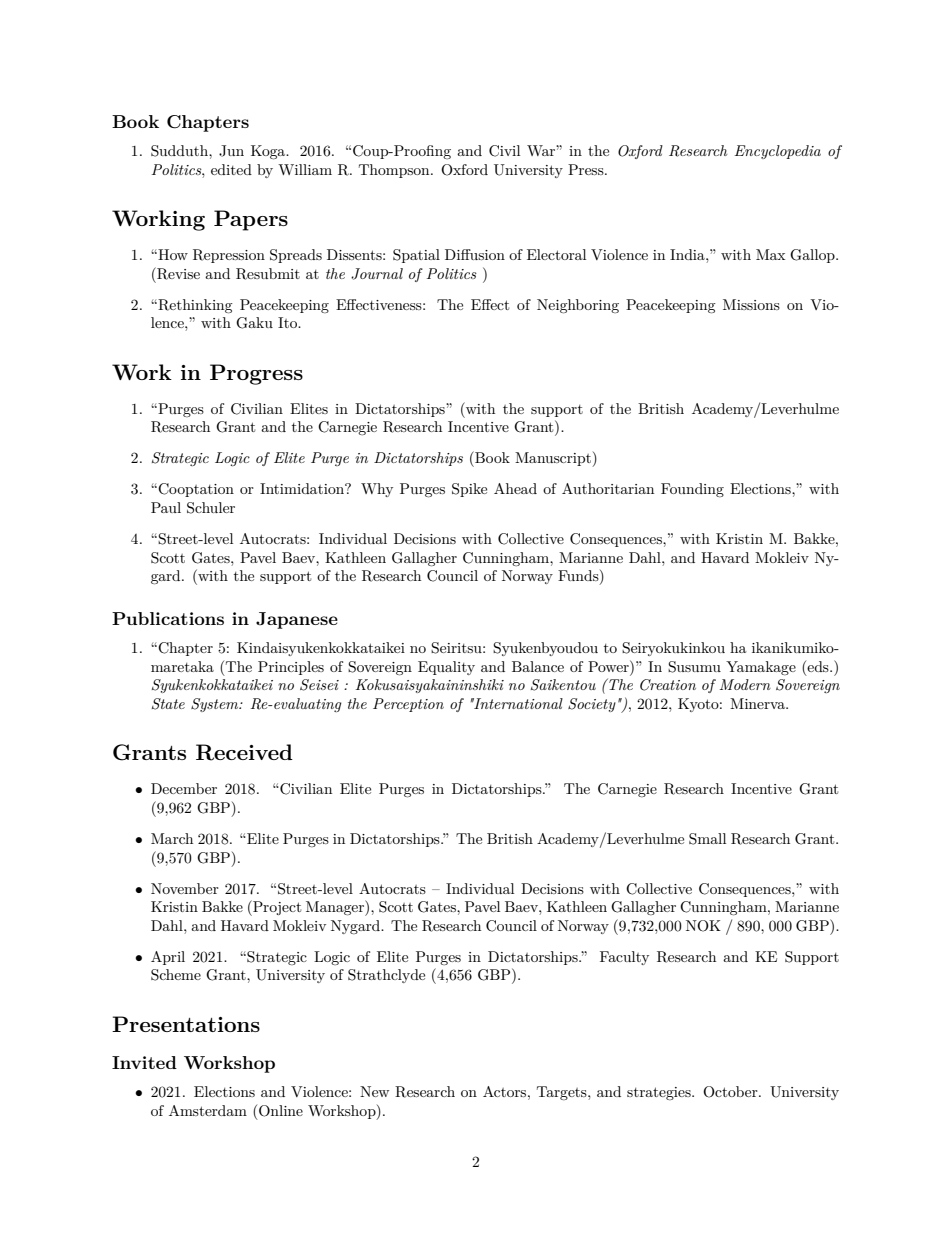 This screenshot has width=952, height=1233. What do you see at coordinates (469, 490) in the screenshot?
I see `Spike` at bounding box center [469, 490].
